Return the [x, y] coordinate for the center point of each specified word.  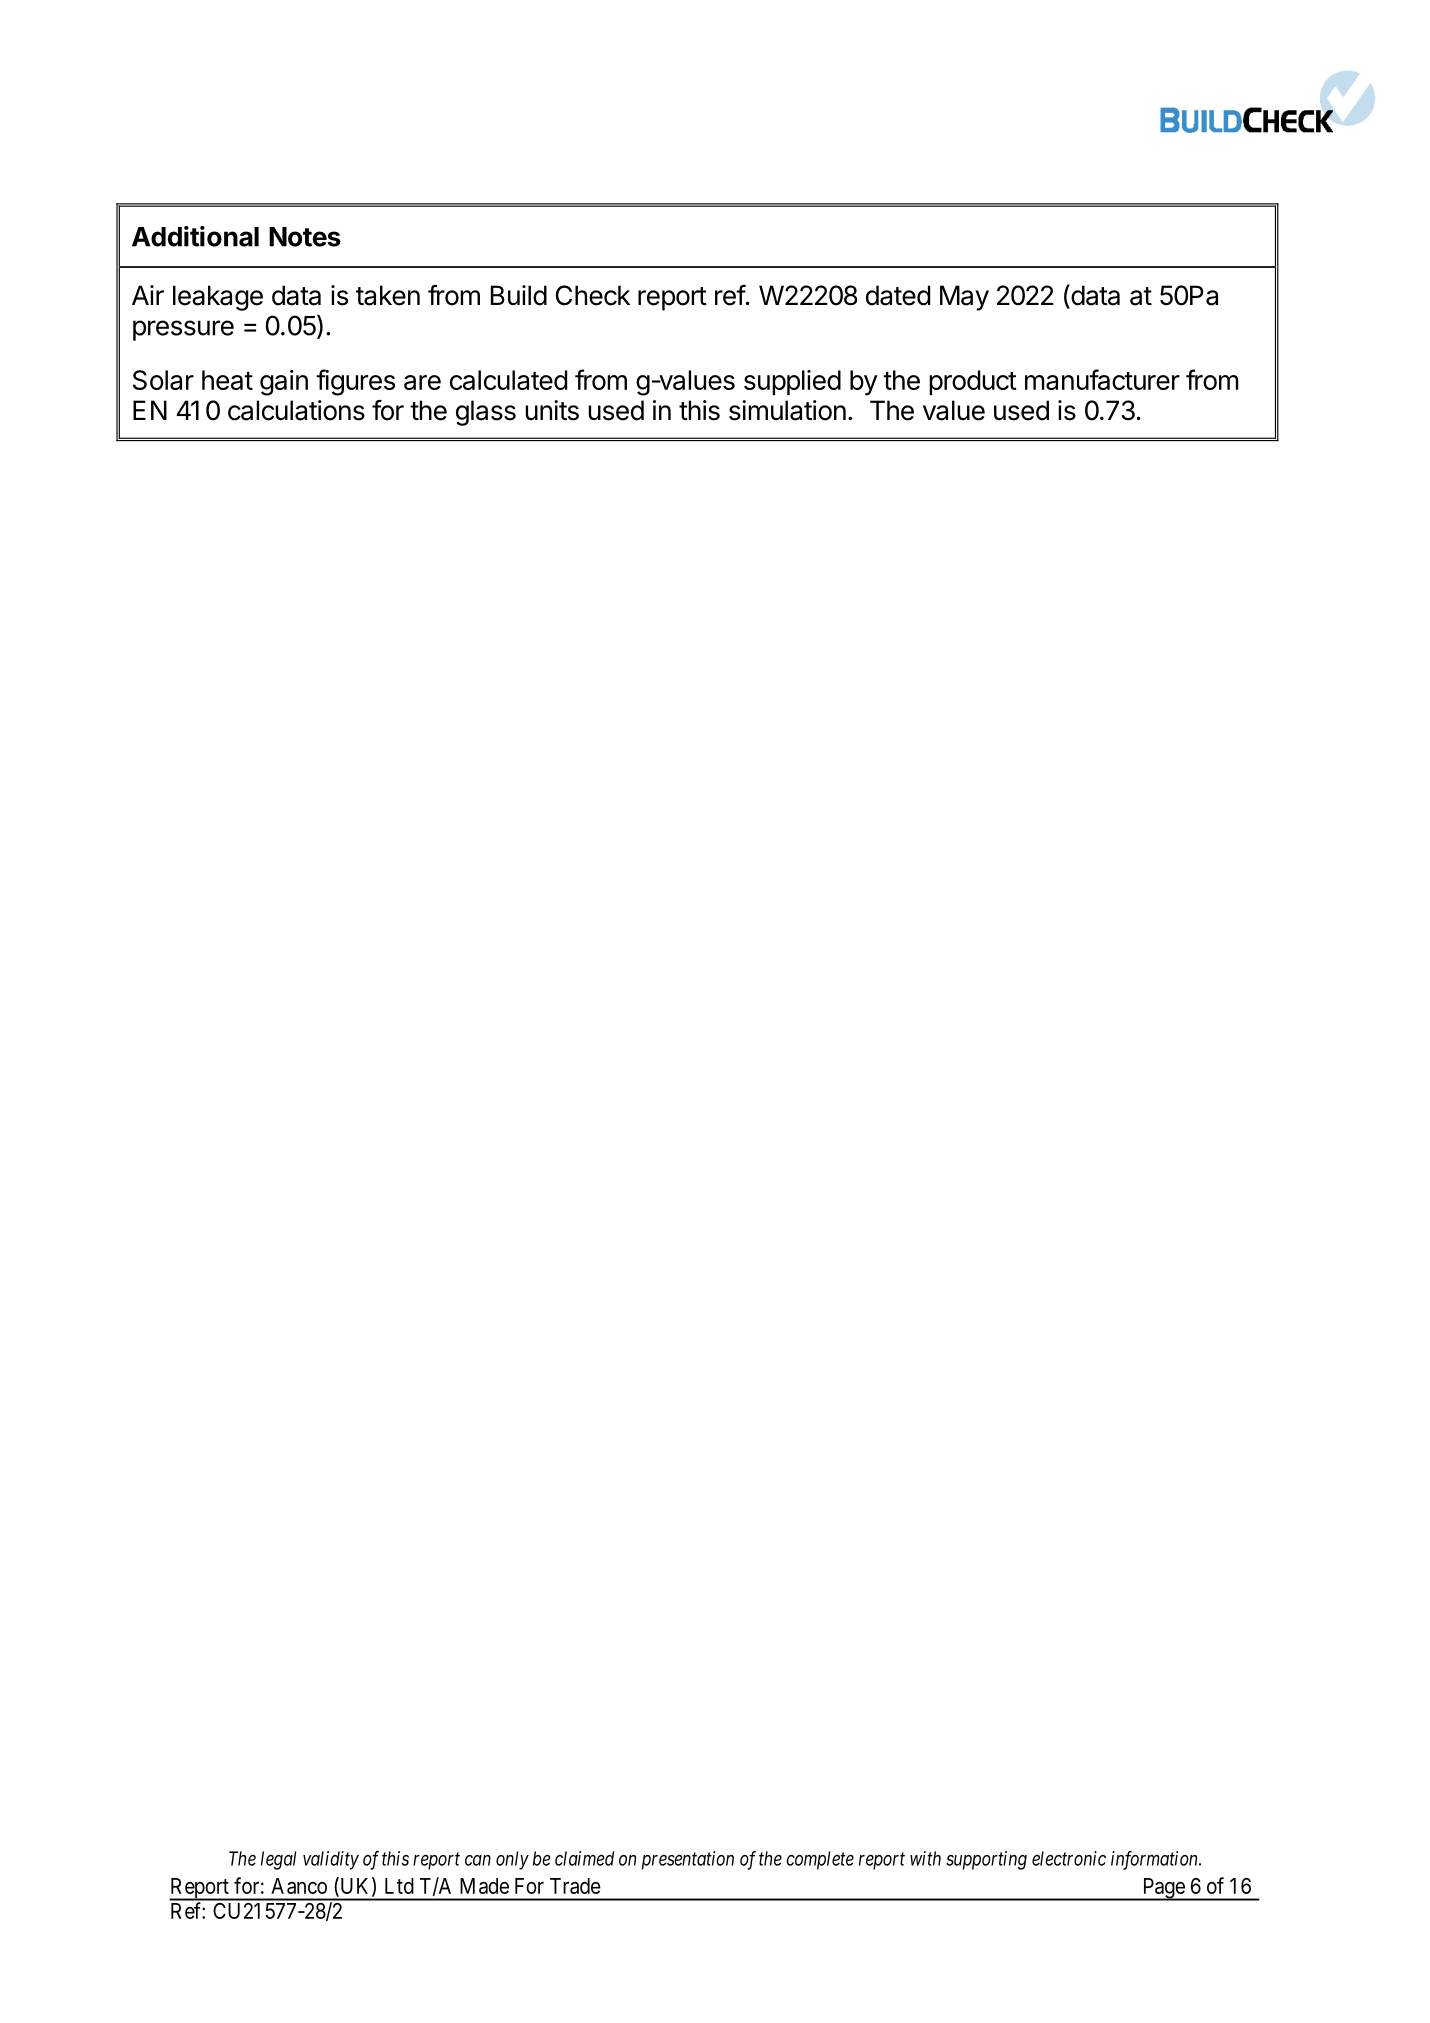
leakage [218, 298]
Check [593, 295]
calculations [296, 410]
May [964, 298]
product [973, 382]
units [552, 410]
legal [278, 1860]
